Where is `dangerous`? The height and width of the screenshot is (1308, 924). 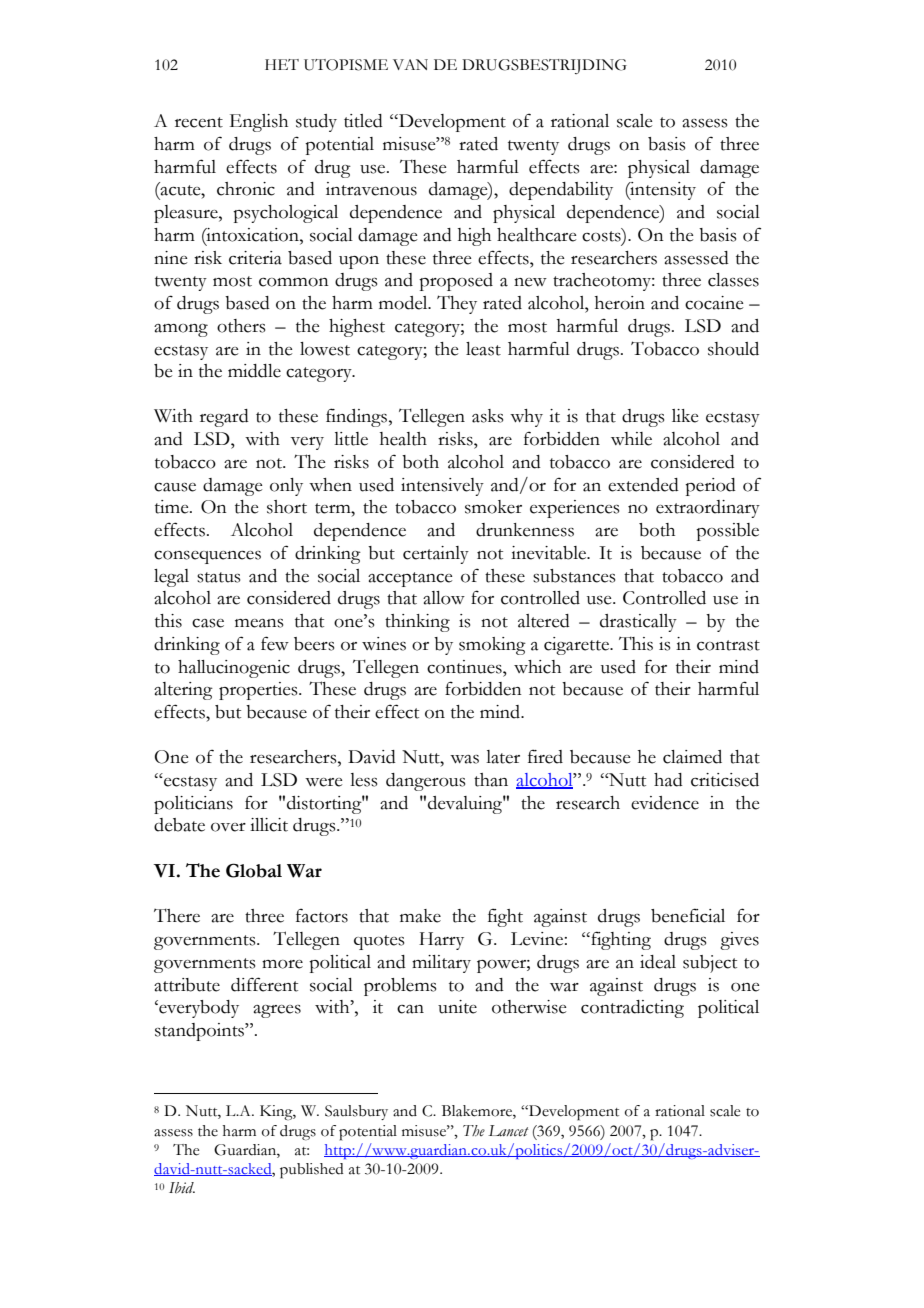 dangerous is located at coordinates (425, 782).
